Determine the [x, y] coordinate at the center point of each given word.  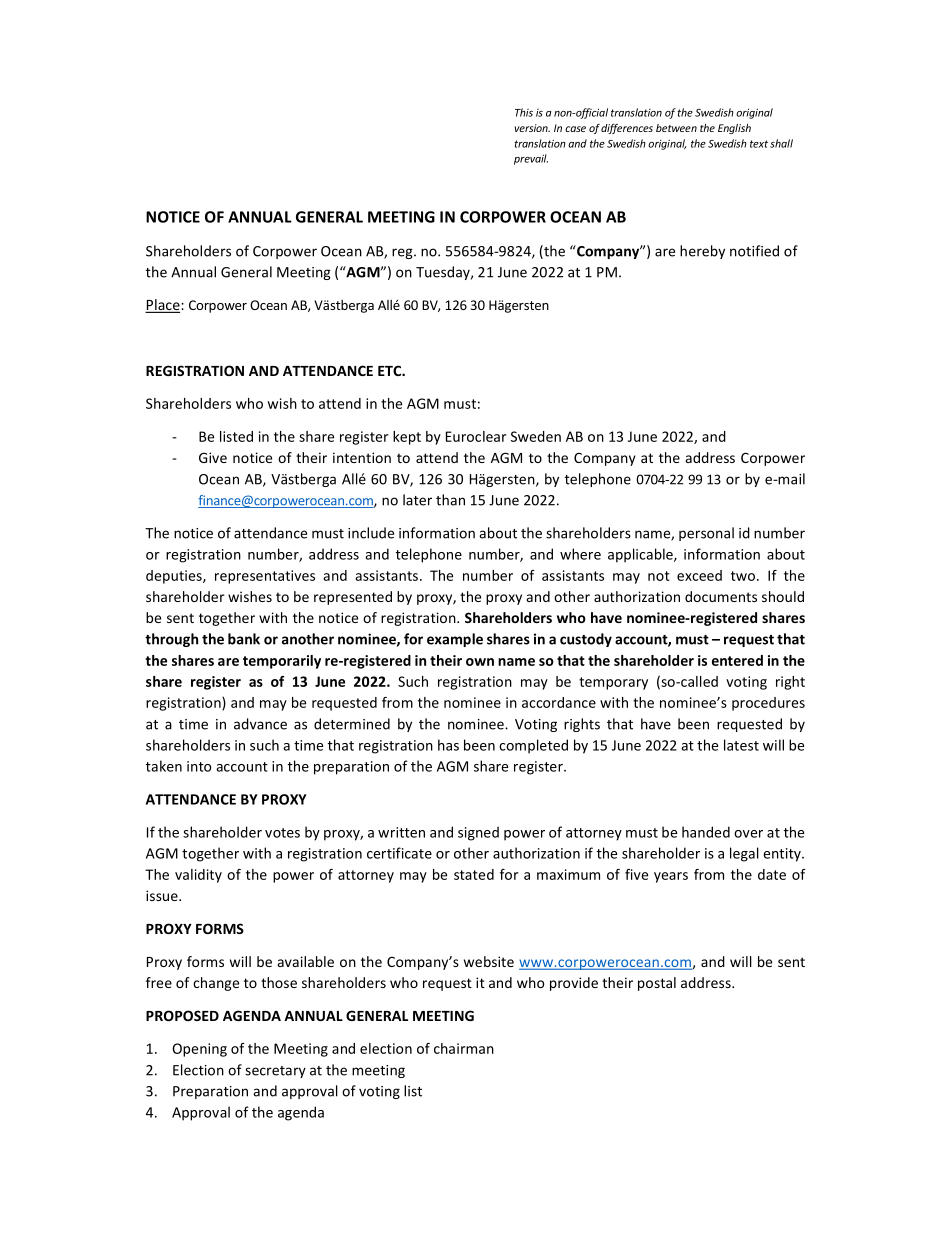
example [455, 640]
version [532, 128]
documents [721, 596]
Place [163, 306]
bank [244, 639]
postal [657, 984]
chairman [464, 1048]
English [734, 129]
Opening [199, 1050]
